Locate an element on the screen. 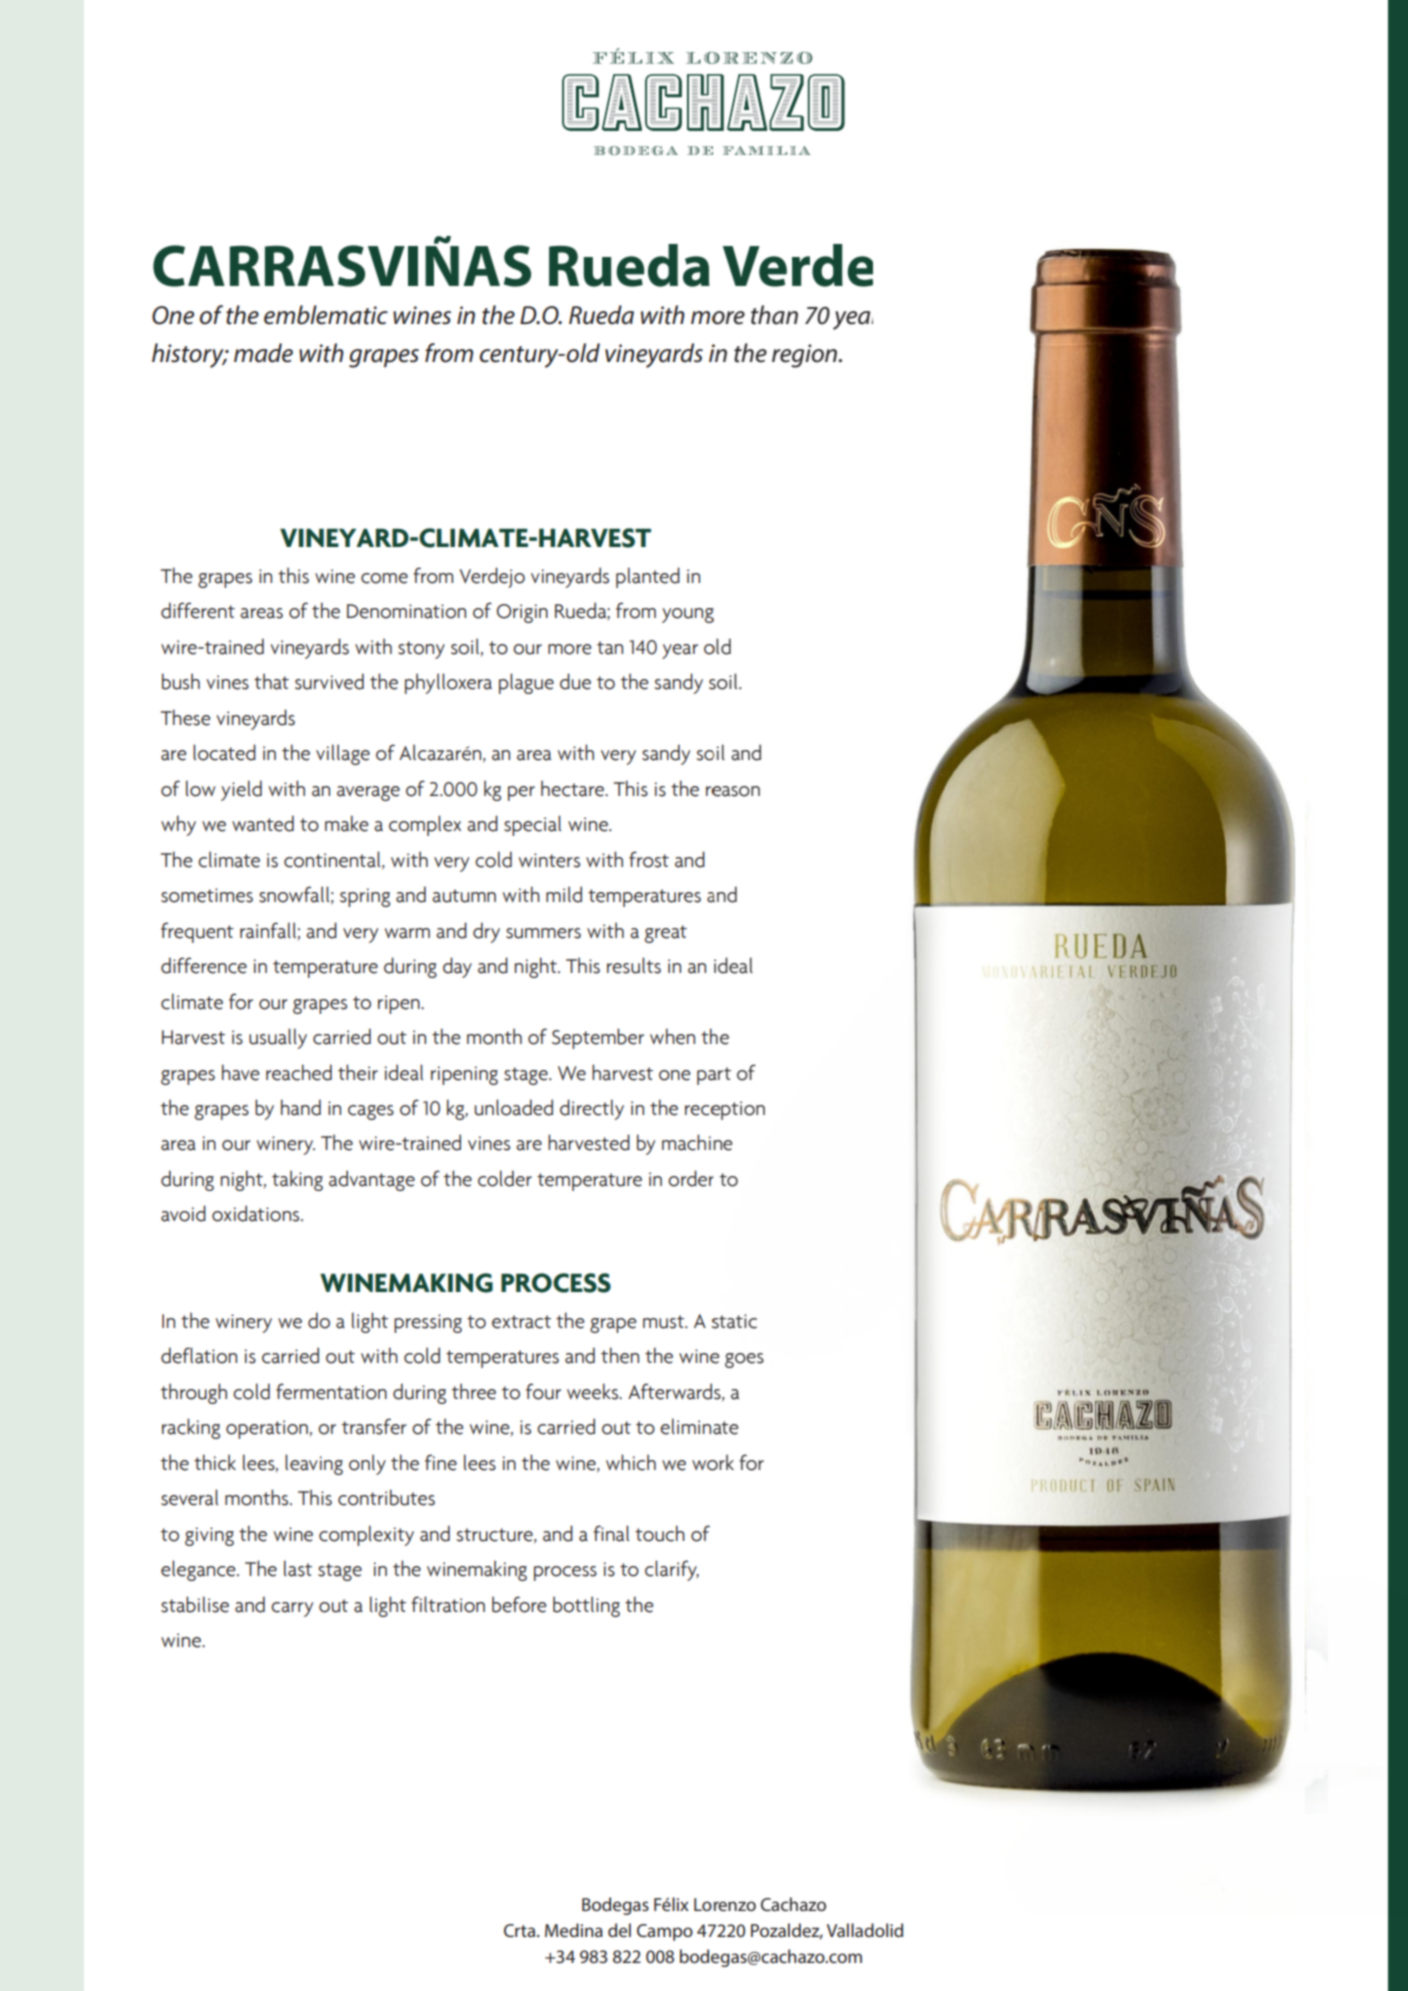  emblematic is located at coordinates (326, 315).
